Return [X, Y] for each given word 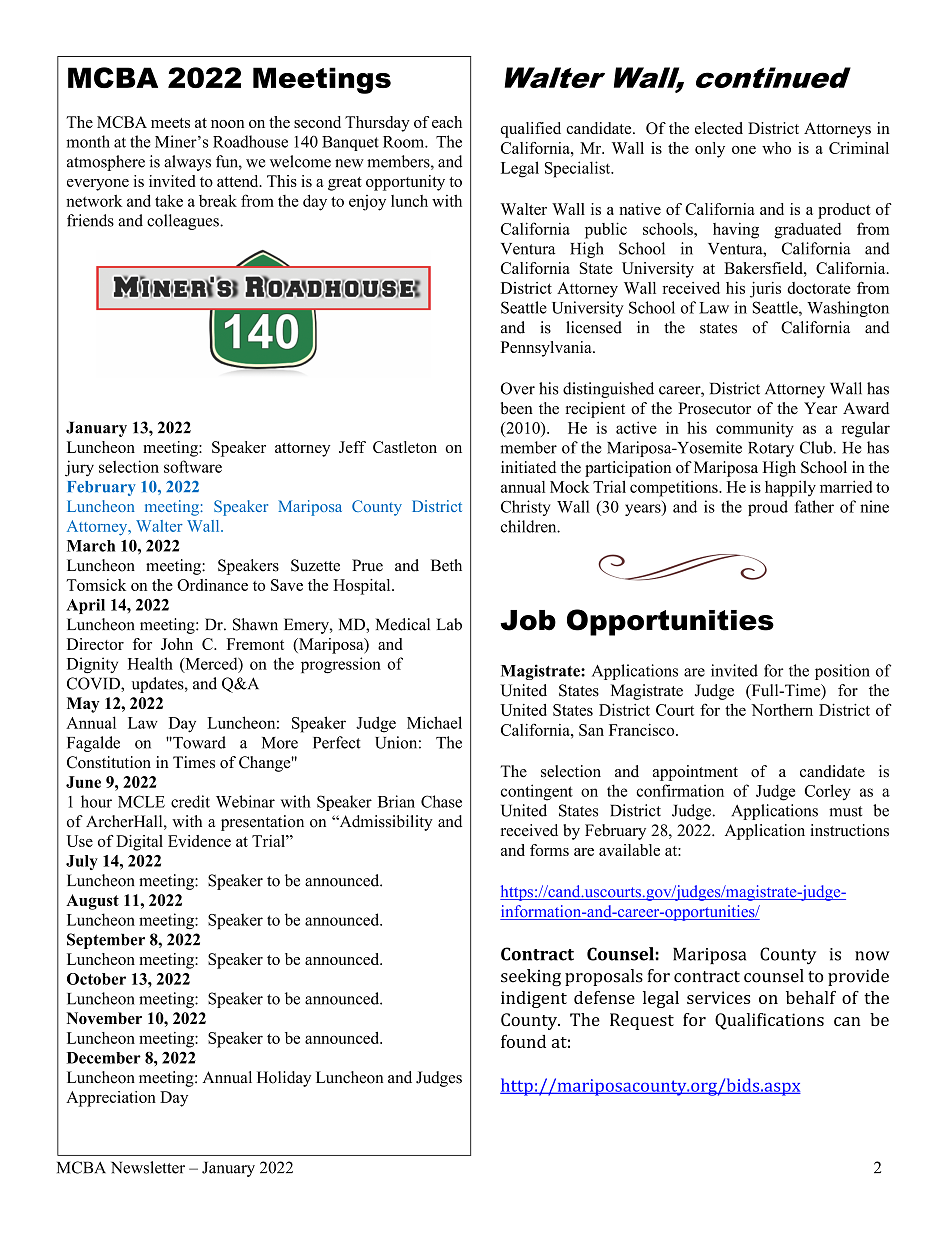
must [845, 811]
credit [190, 801]
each [447, 122]
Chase [441, 801]
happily [790, 488]
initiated [528, 467]
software [193, 466]
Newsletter [148, 1167]
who [776, 148]
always [187, 163]
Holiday [284, 1079]
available [629, 850]
